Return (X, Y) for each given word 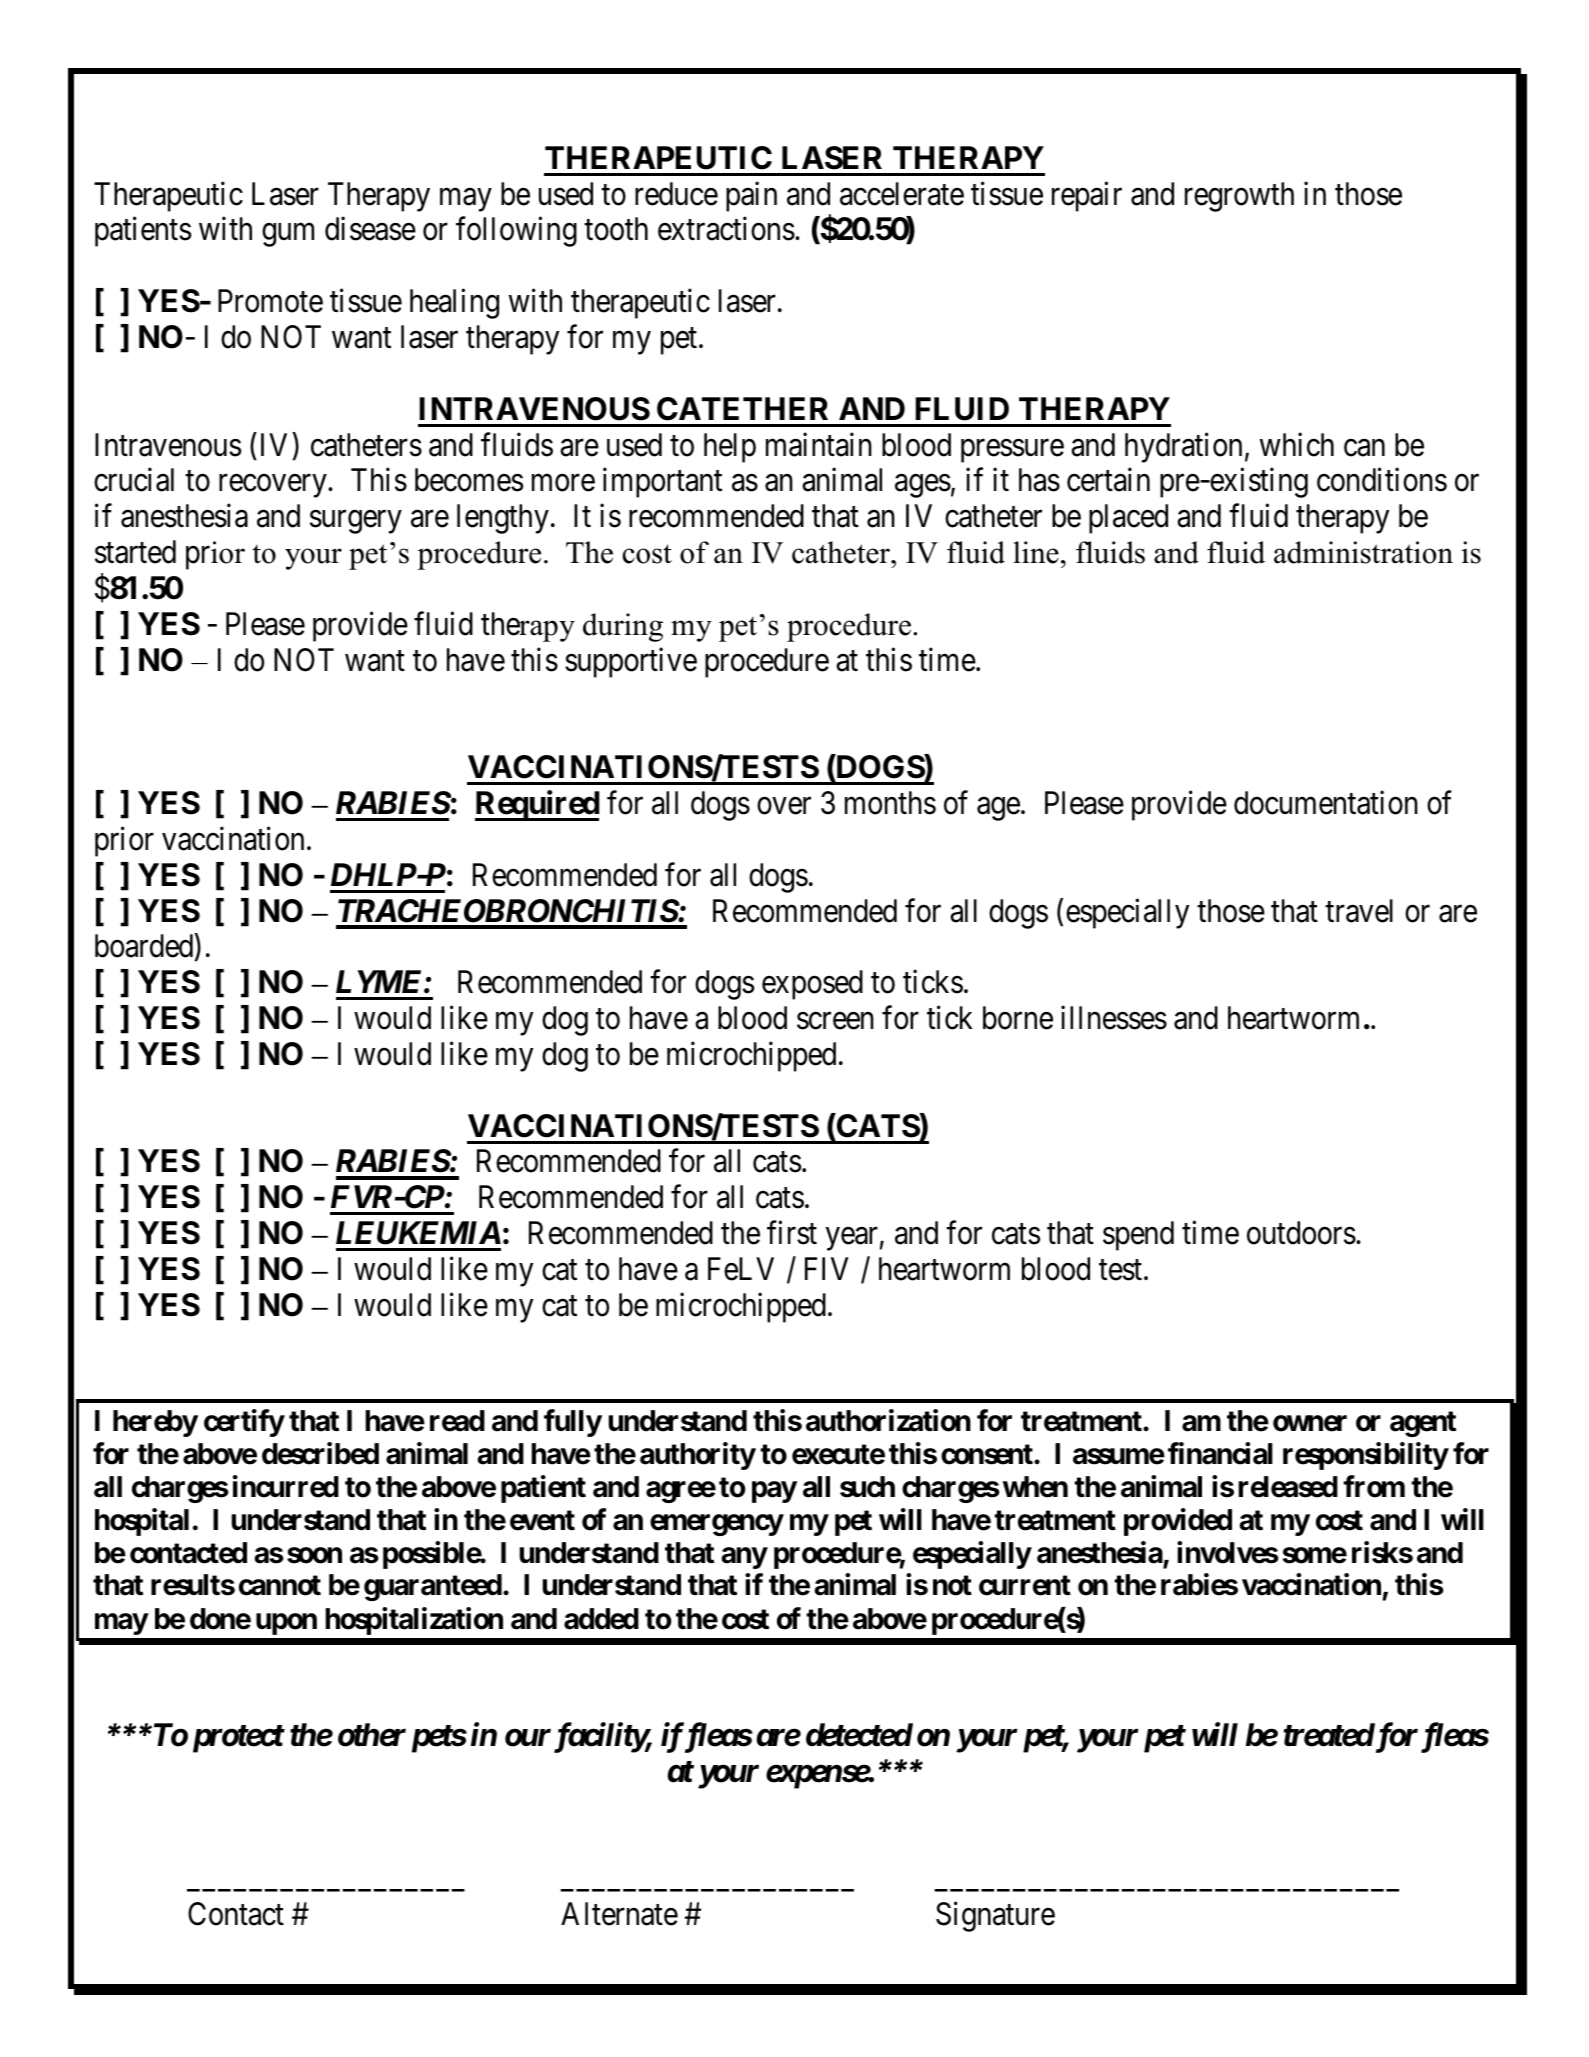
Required (537, 806)
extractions (726, 229)
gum (288, 235)
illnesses (1114, 1018)
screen (835, 1021)
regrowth (1239, 197)
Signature (995, 1917)
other (372, 1735)
